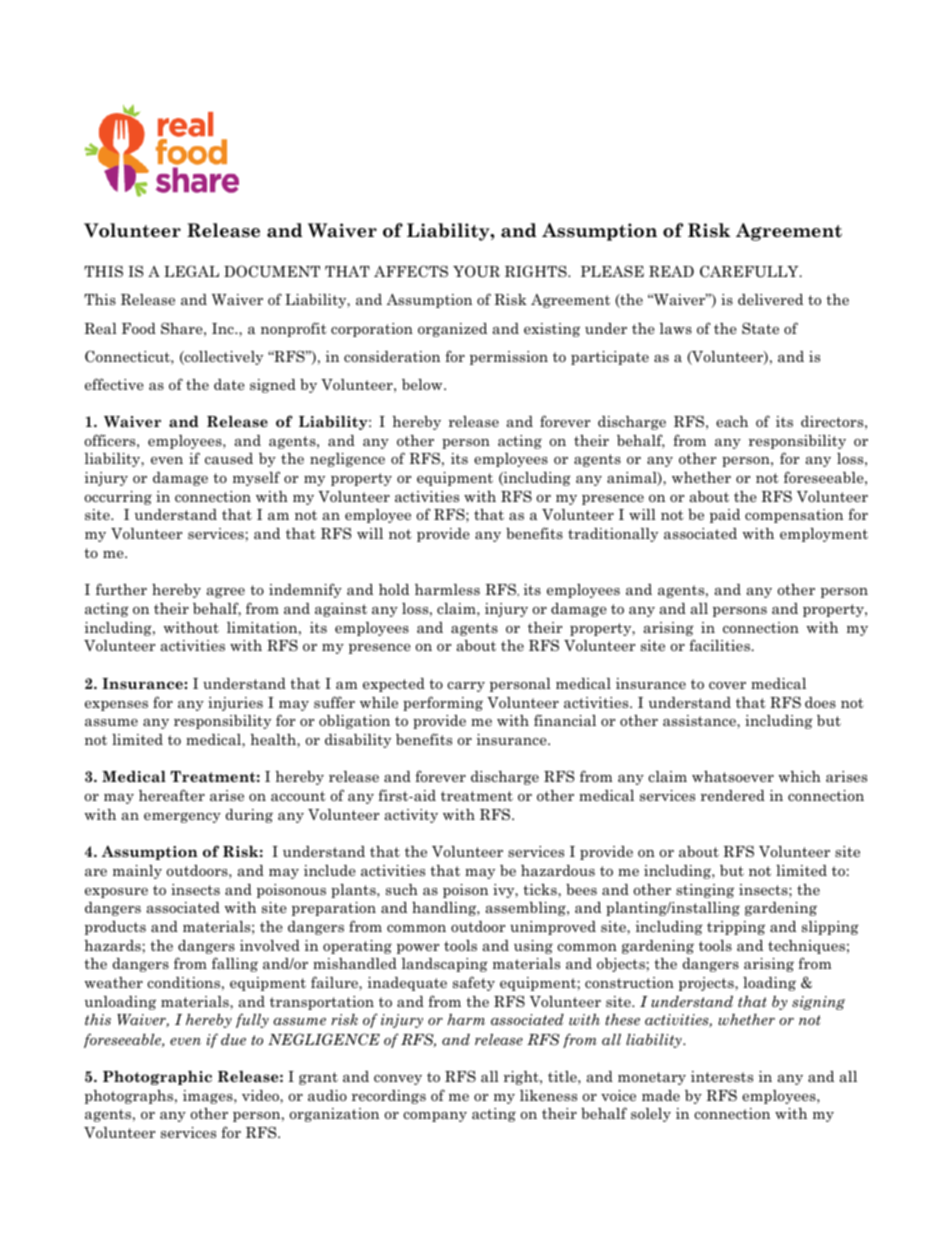 The image size is (952, 1233). I want to click on emergency, so click(182, 817).
